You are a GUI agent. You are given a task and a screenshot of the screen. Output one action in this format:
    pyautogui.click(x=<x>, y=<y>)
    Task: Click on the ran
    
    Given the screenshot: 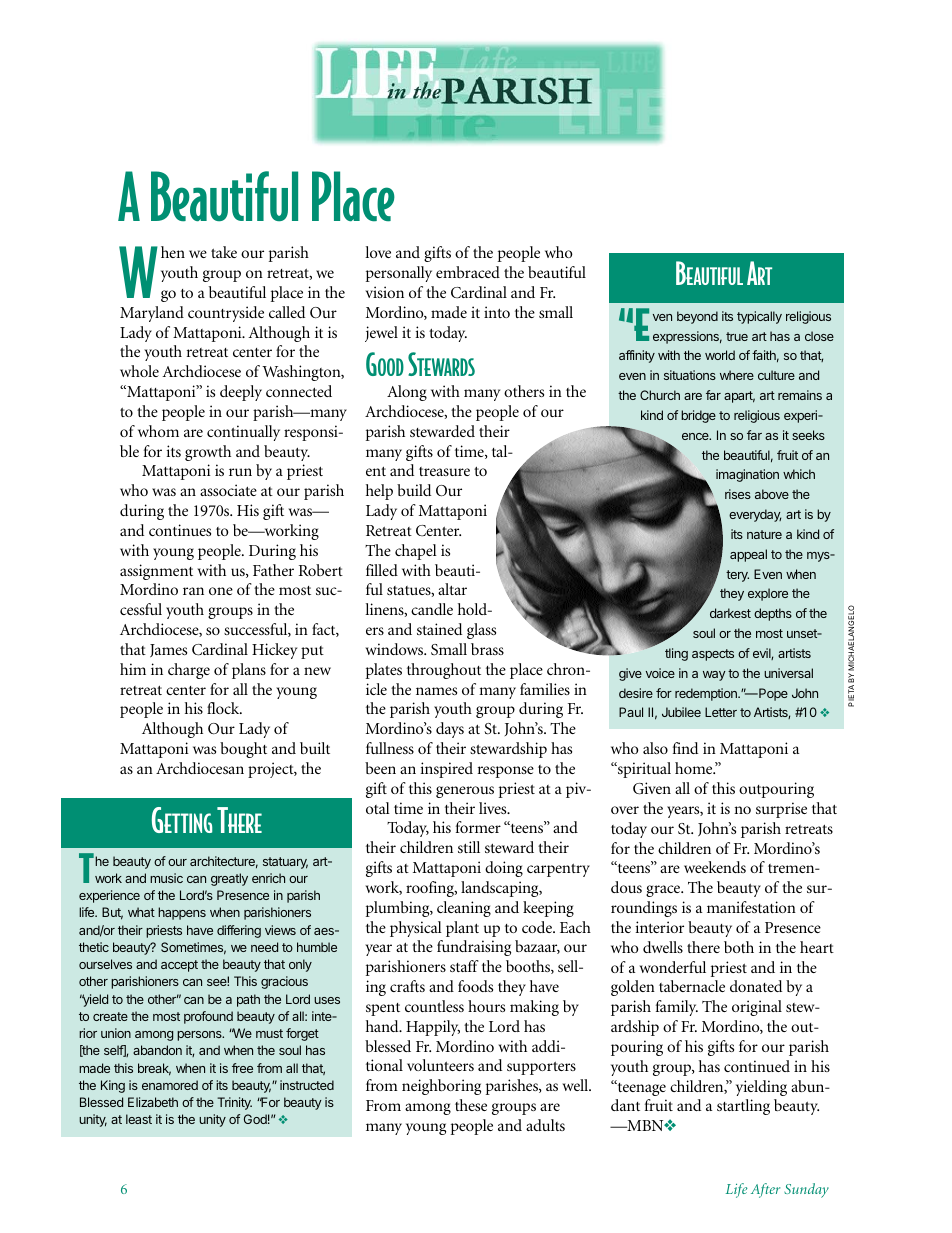 What is the action you would take?
    pyautogui.click(x=193, y=591)
